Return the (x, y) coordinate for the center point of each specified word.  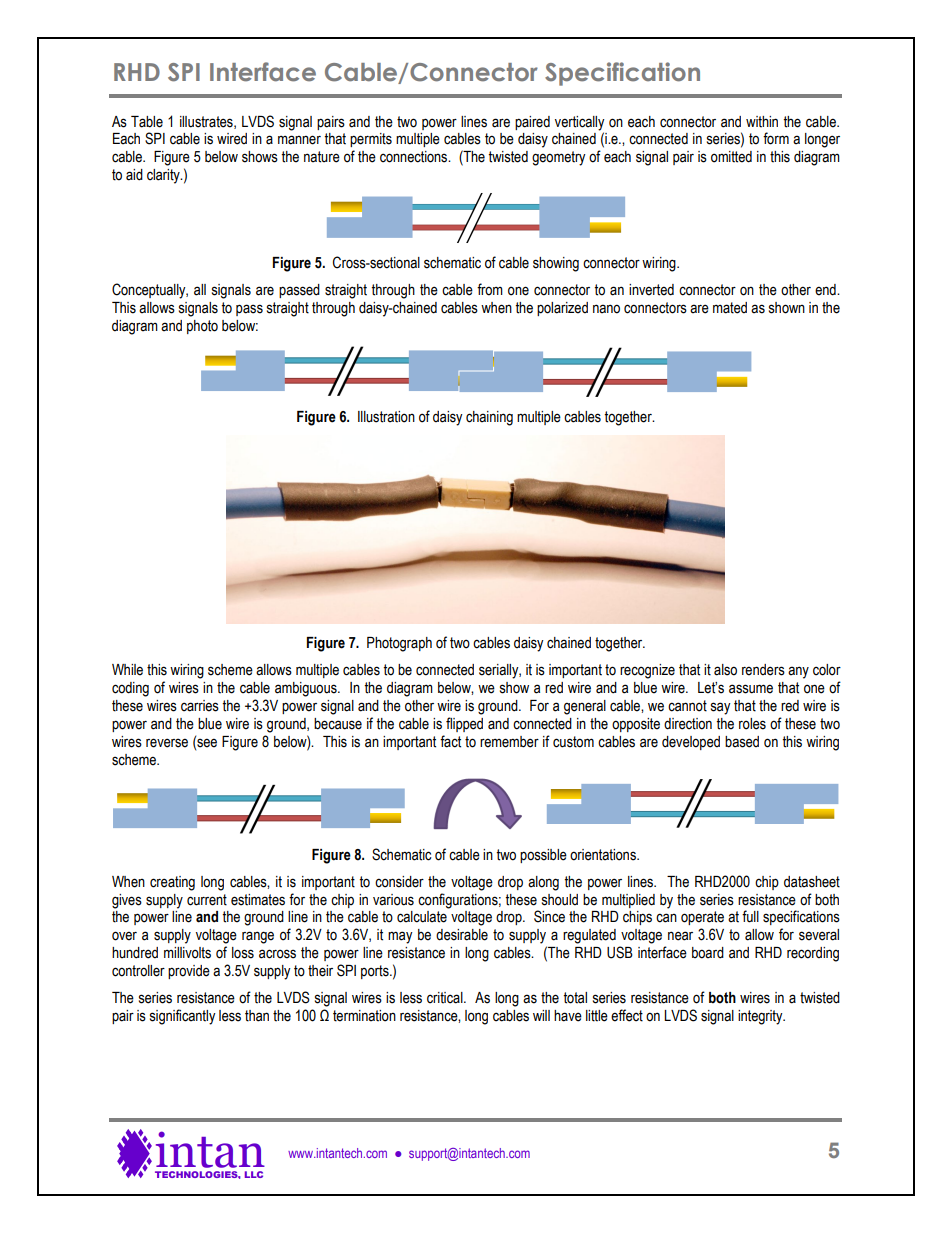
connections (415, 157)
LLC (254, 1174)
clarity (164, 176)
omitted (731, 157)
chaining (489, 418)
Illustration (386, 417)
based (742, 742)
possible (543, 856)
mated (730, 308)
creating (172, 883)
